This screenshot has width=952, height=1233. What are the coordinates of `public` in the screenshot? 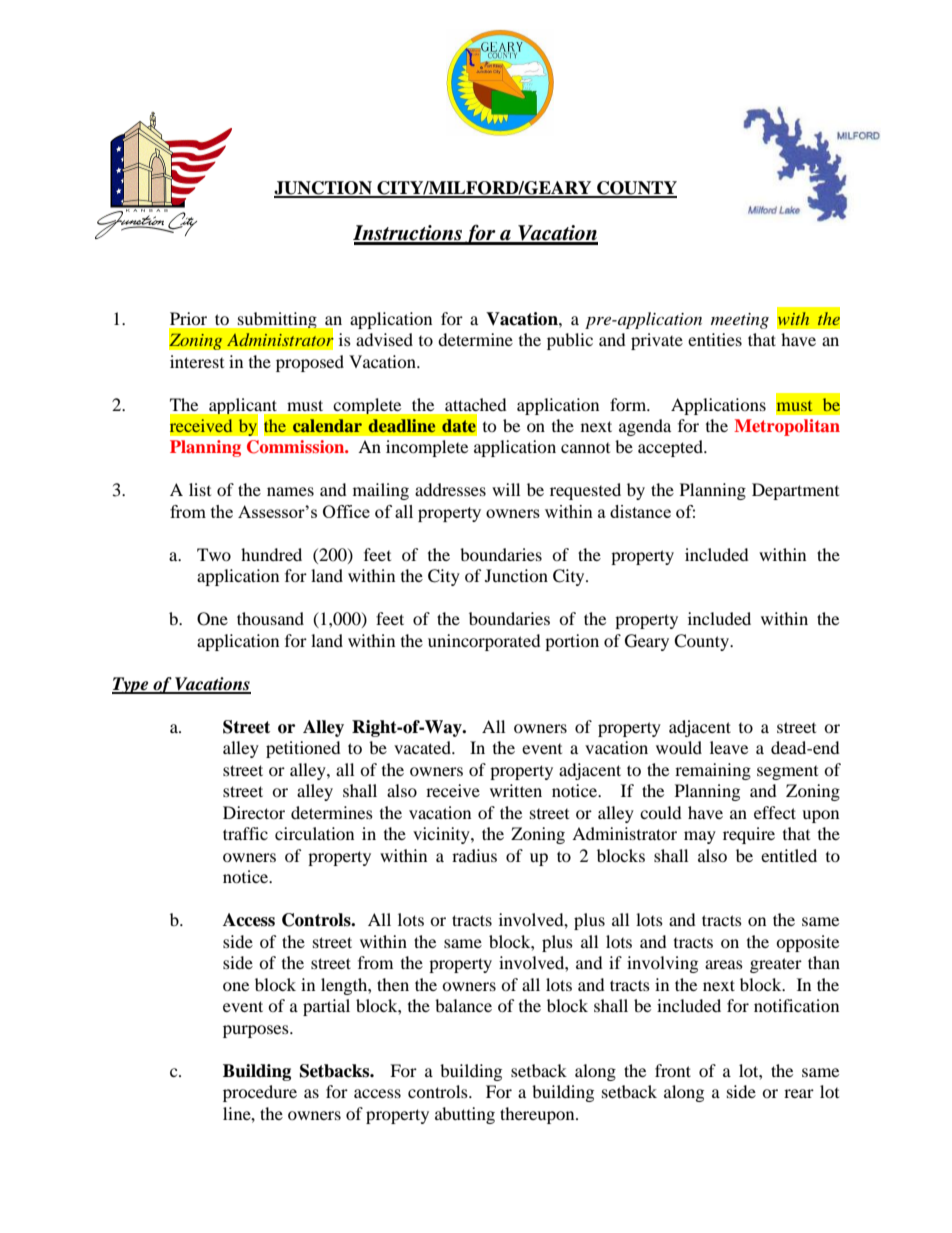 It's located at (570, 341).
